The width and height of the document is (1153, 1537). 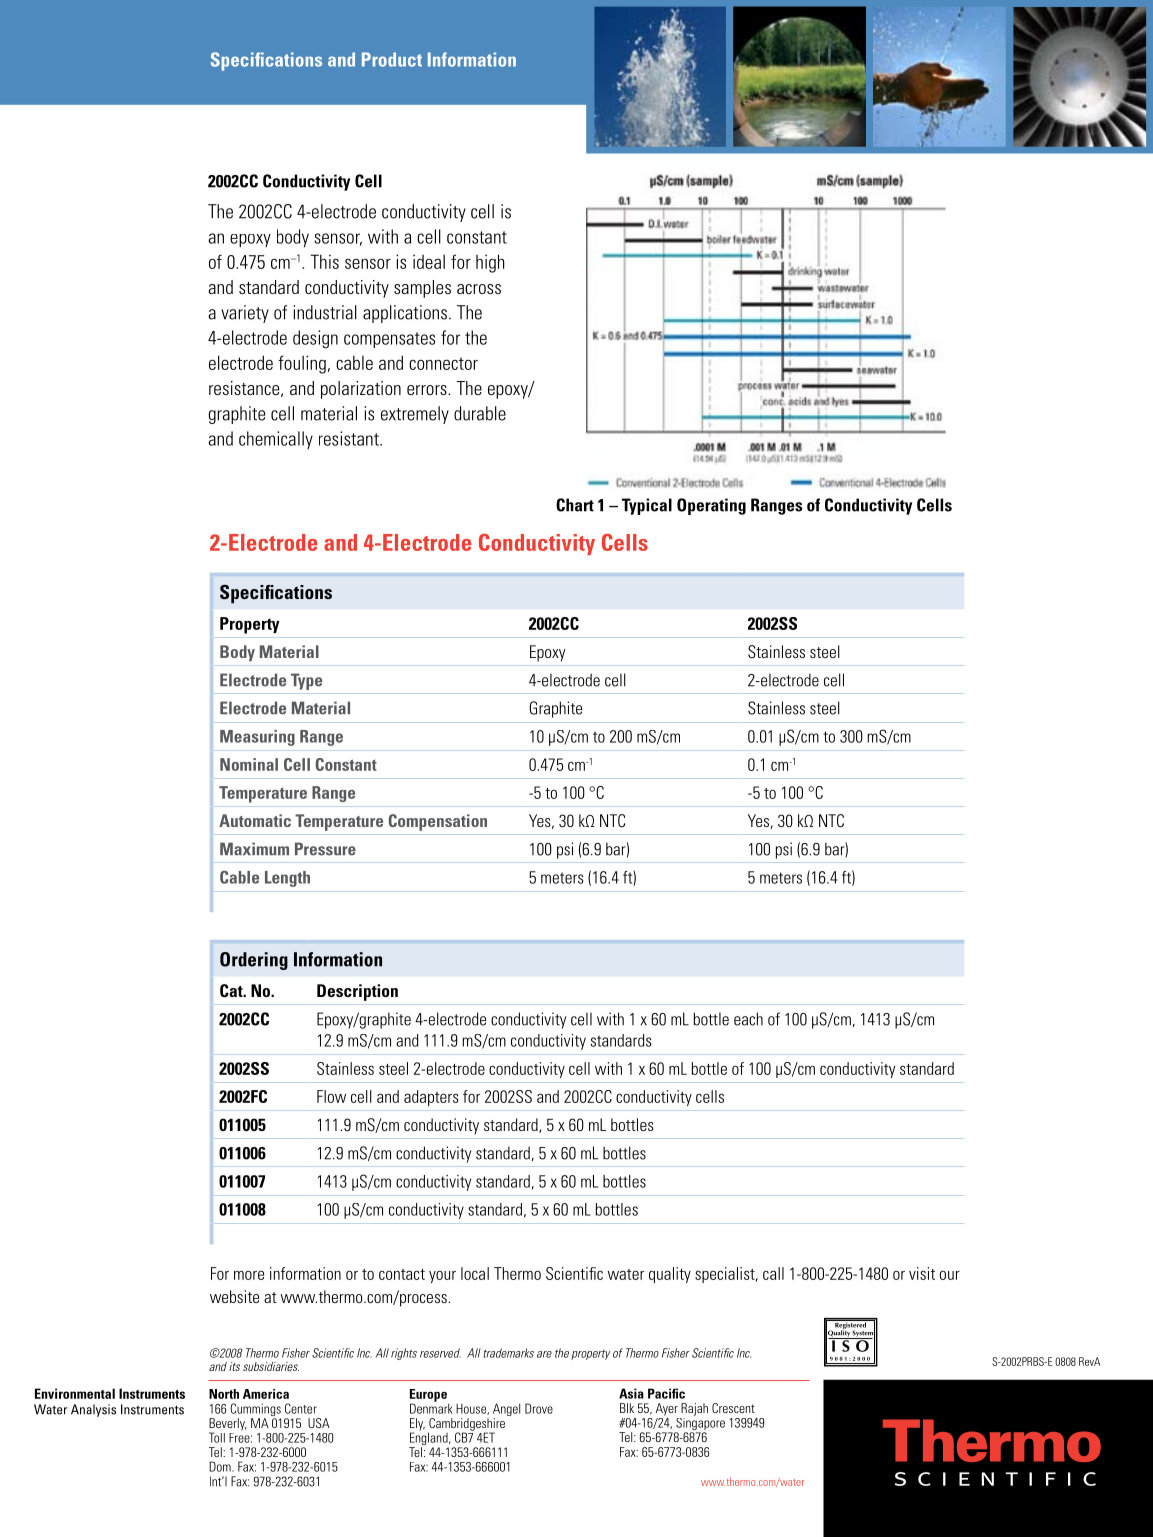 I want to click on Nominal, so click(x=249, y=764).
